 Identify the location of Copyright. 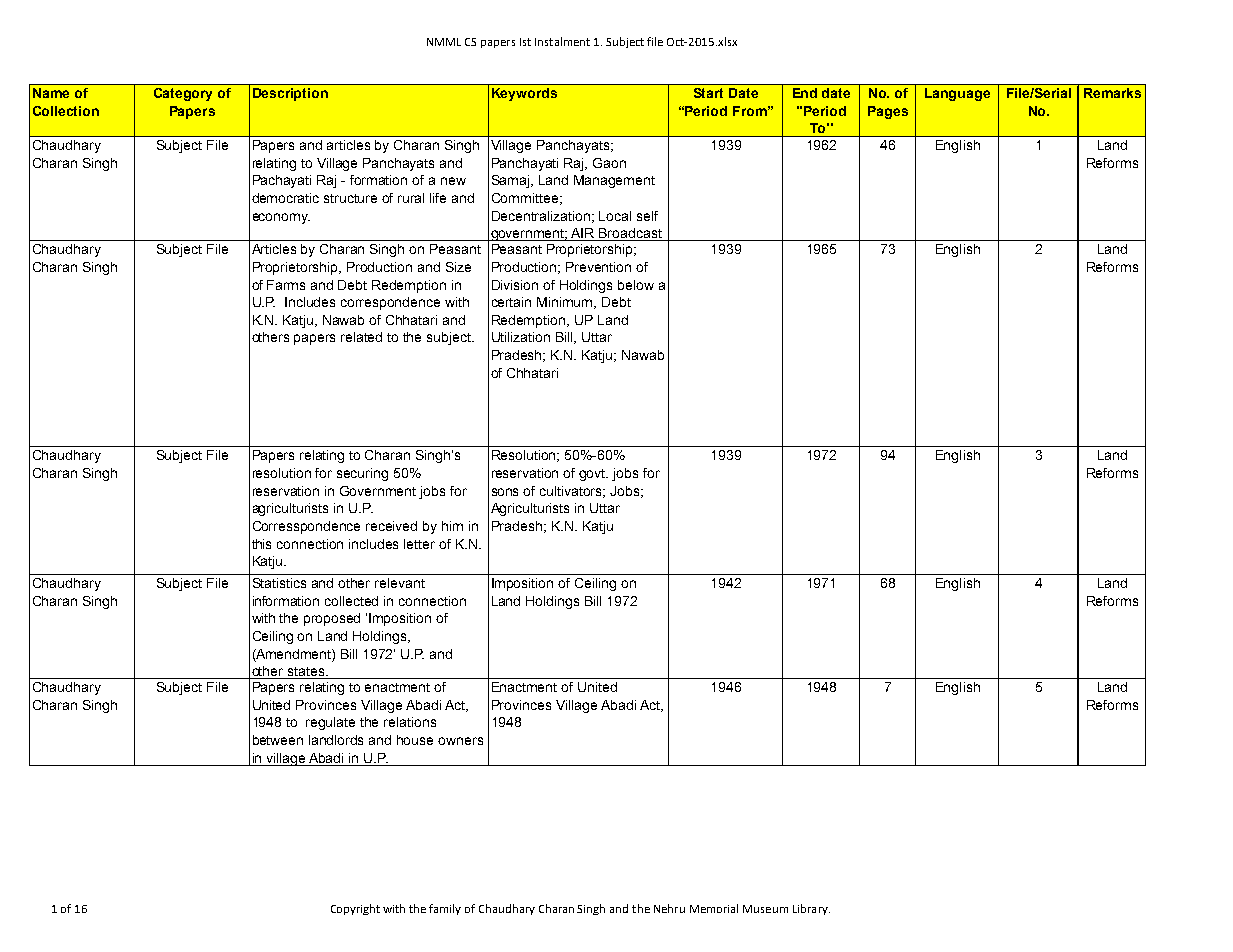
(355, 909).
